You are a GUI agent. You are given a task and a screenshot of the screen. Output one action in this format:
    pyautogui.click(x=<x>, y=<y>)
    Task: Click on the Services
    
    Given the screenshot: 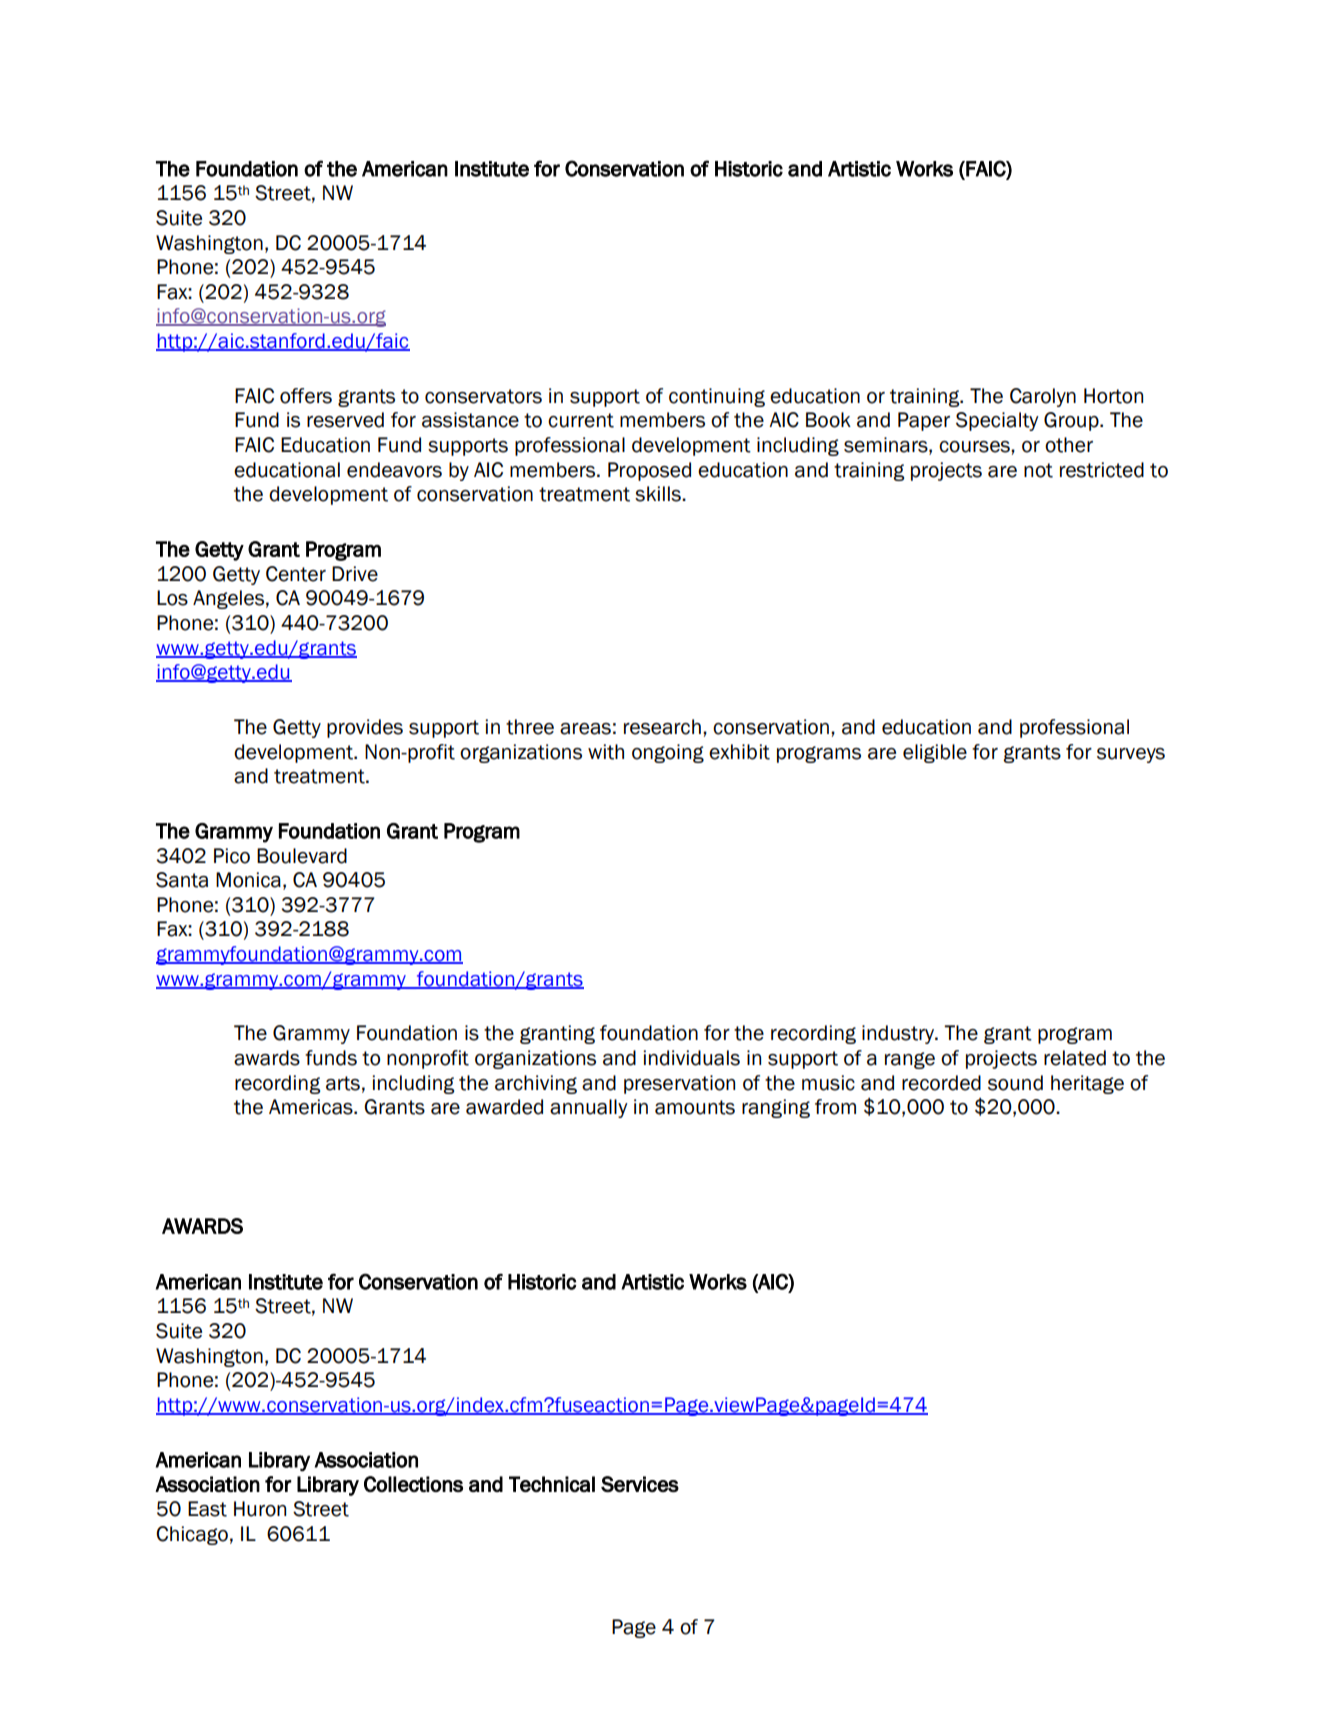 What is the action you would take?
    pyautogui.click(x=640, y=1484)
